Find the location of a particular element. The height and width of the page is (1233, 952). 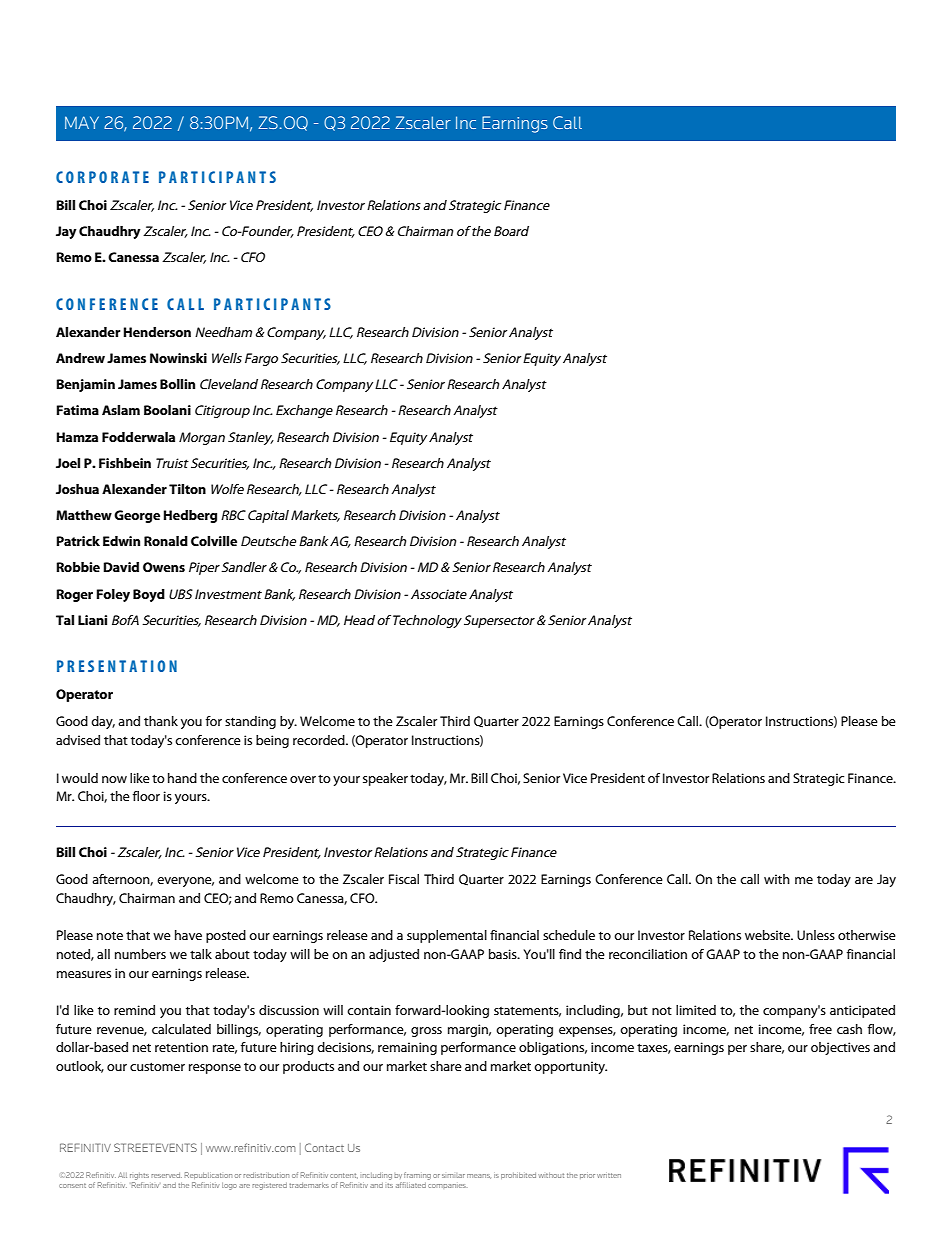

reserved is located at coordinates (166, 1175).
